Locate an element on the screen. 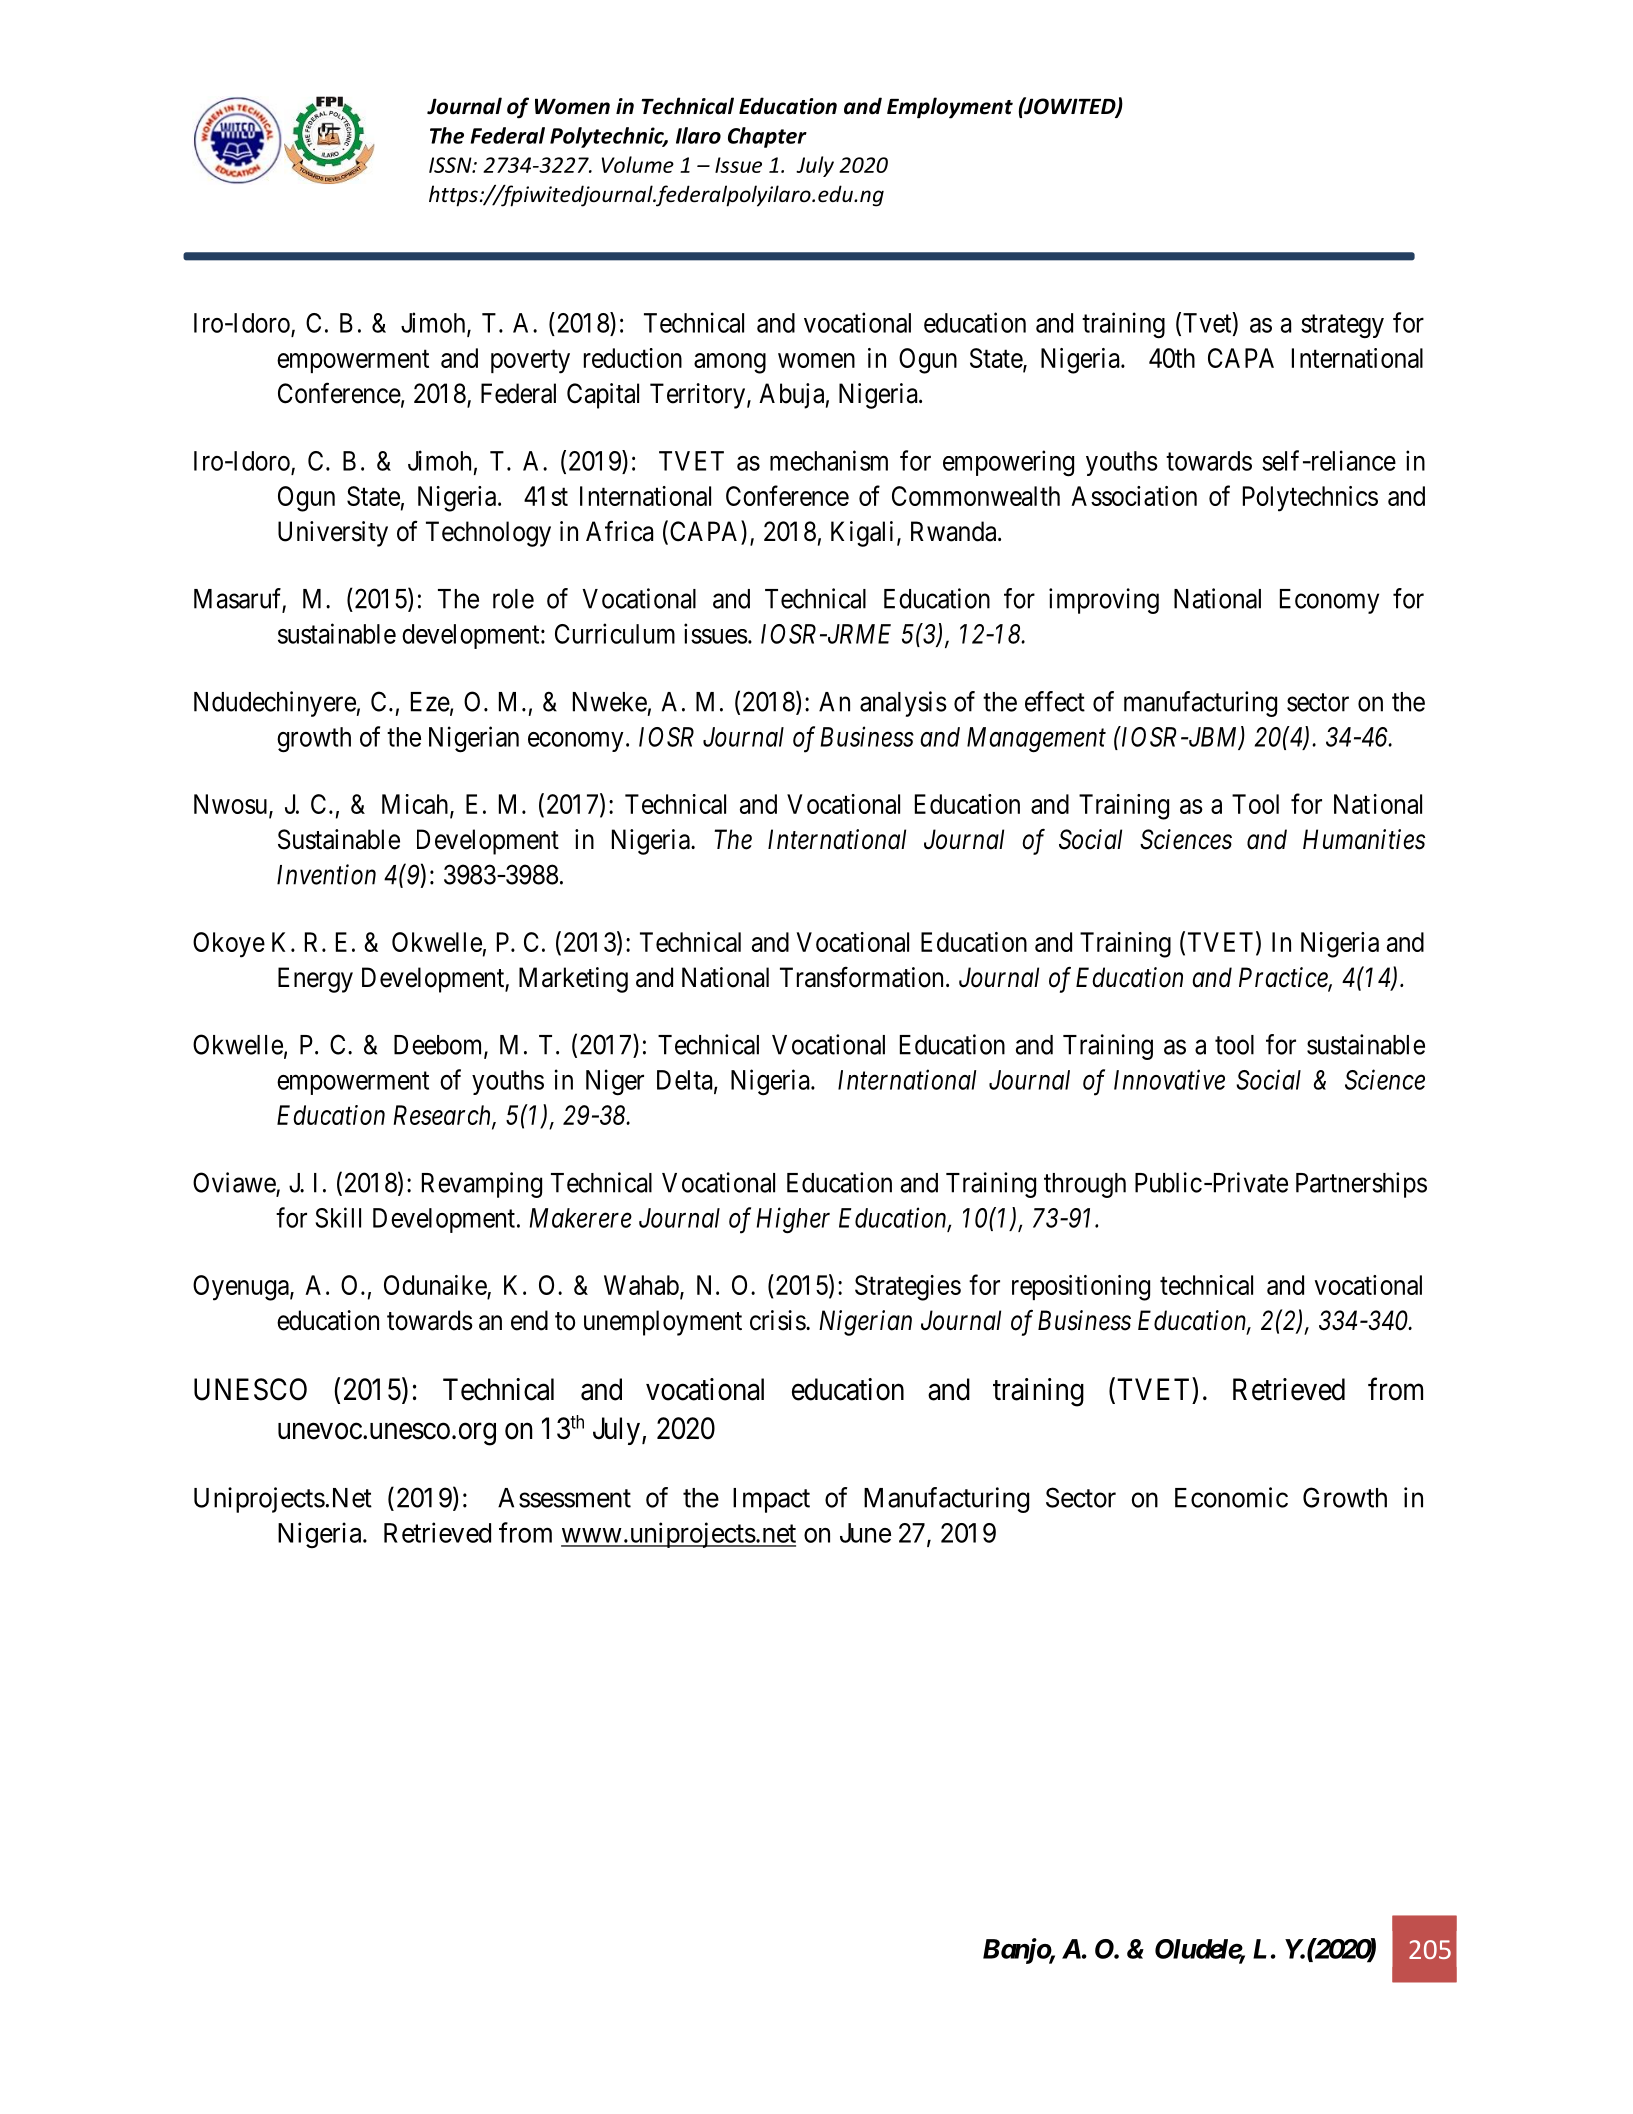 This screenshot has height=2114, width=1633. Energy is located at coordinates (315, 980).
